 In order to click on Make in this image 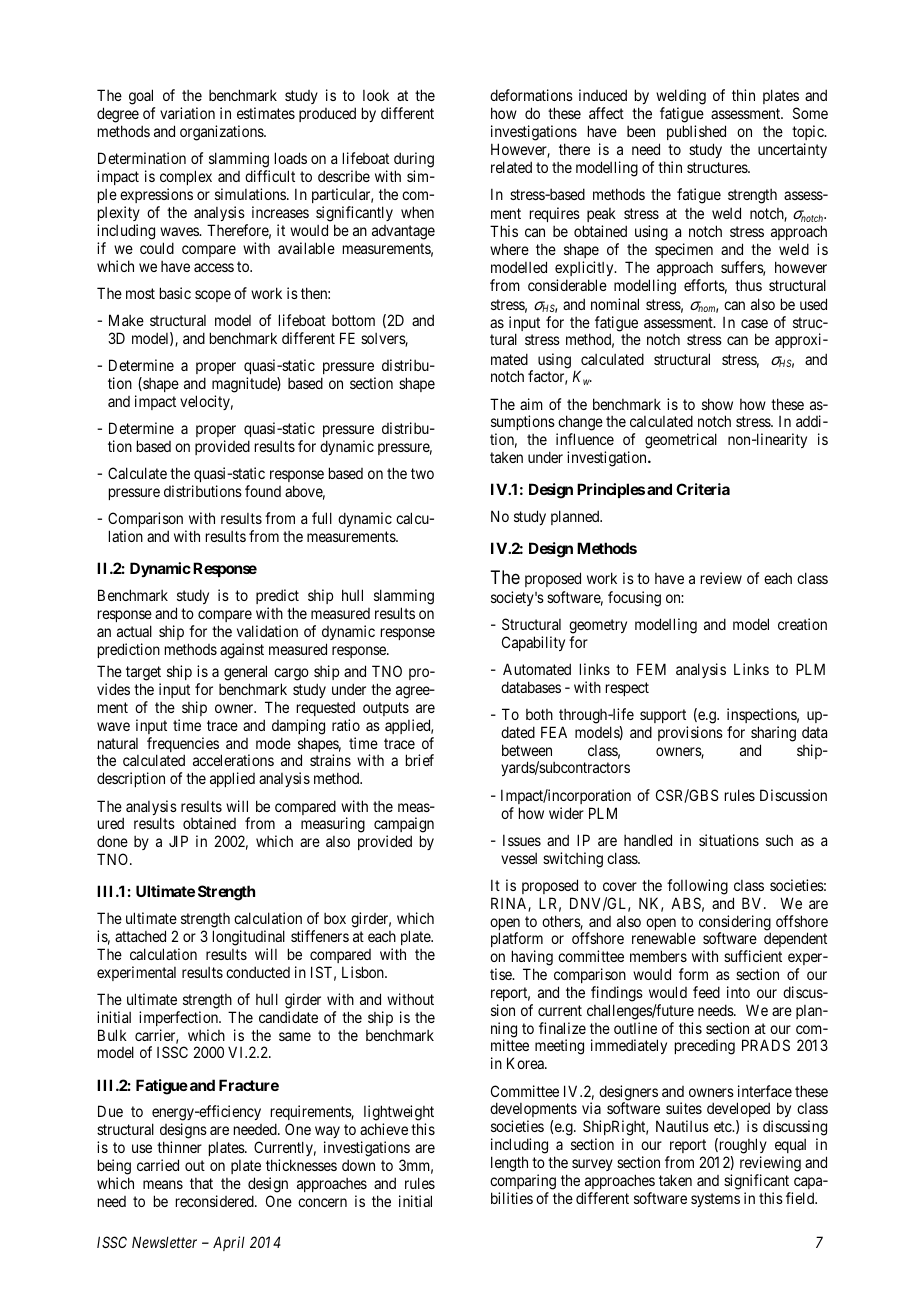, I will do `click(126, 320)`.
